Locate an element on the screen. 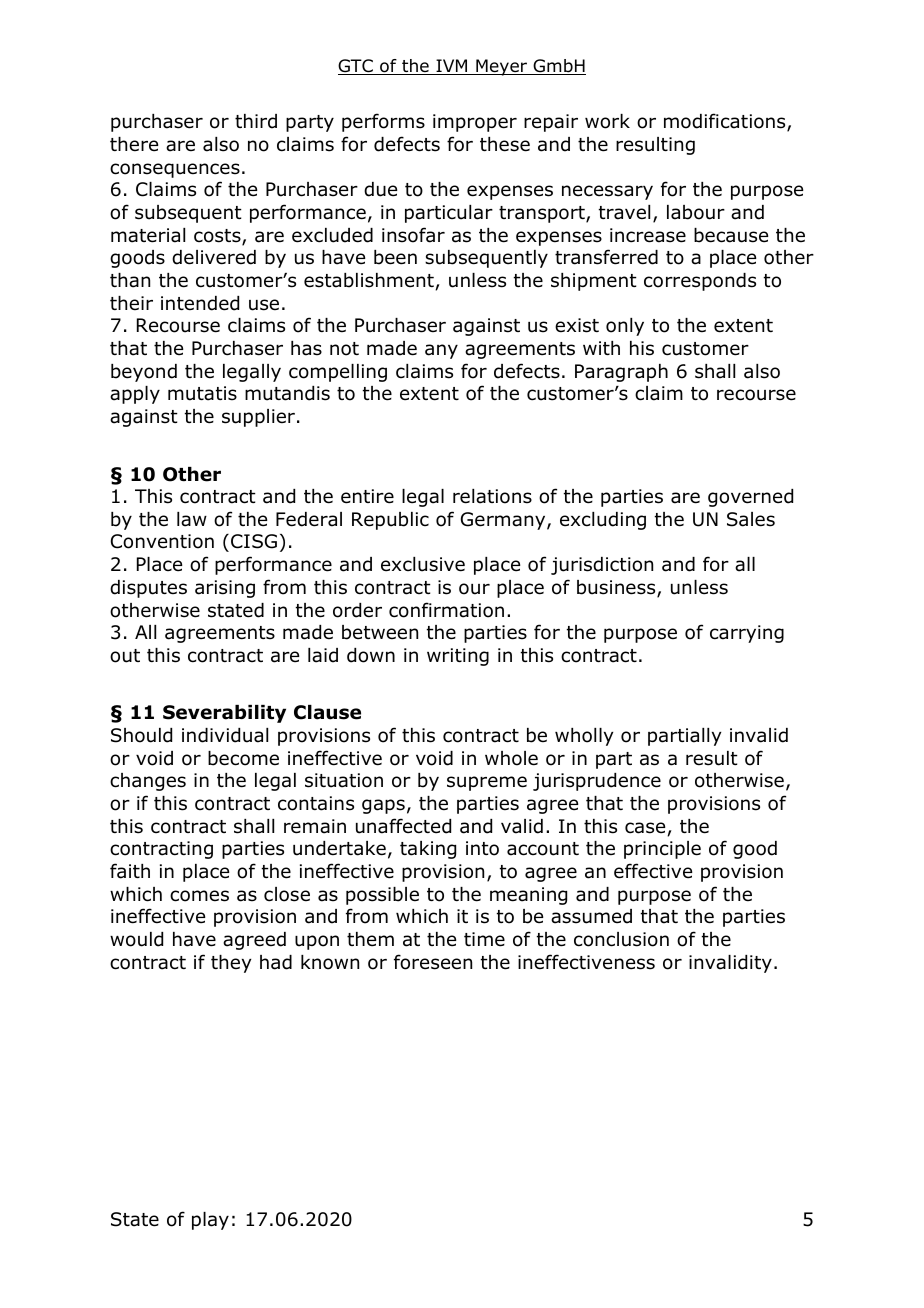 The height and width of the screenshot is (1308, 924). modifications is located at coordinates (726, 122).
